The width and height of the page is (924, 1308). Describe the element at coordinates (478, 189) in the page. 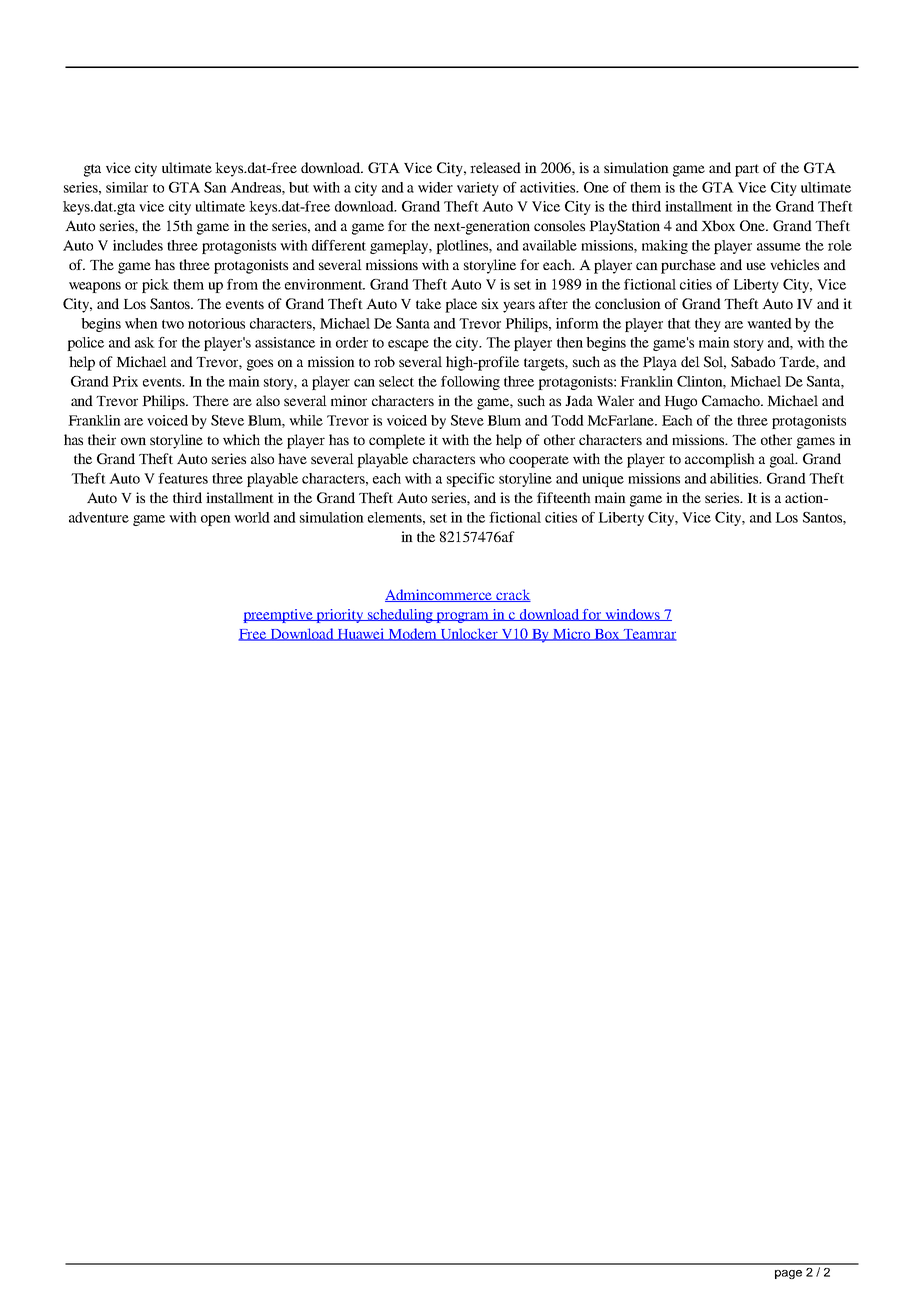

I see `variety` at that location.
